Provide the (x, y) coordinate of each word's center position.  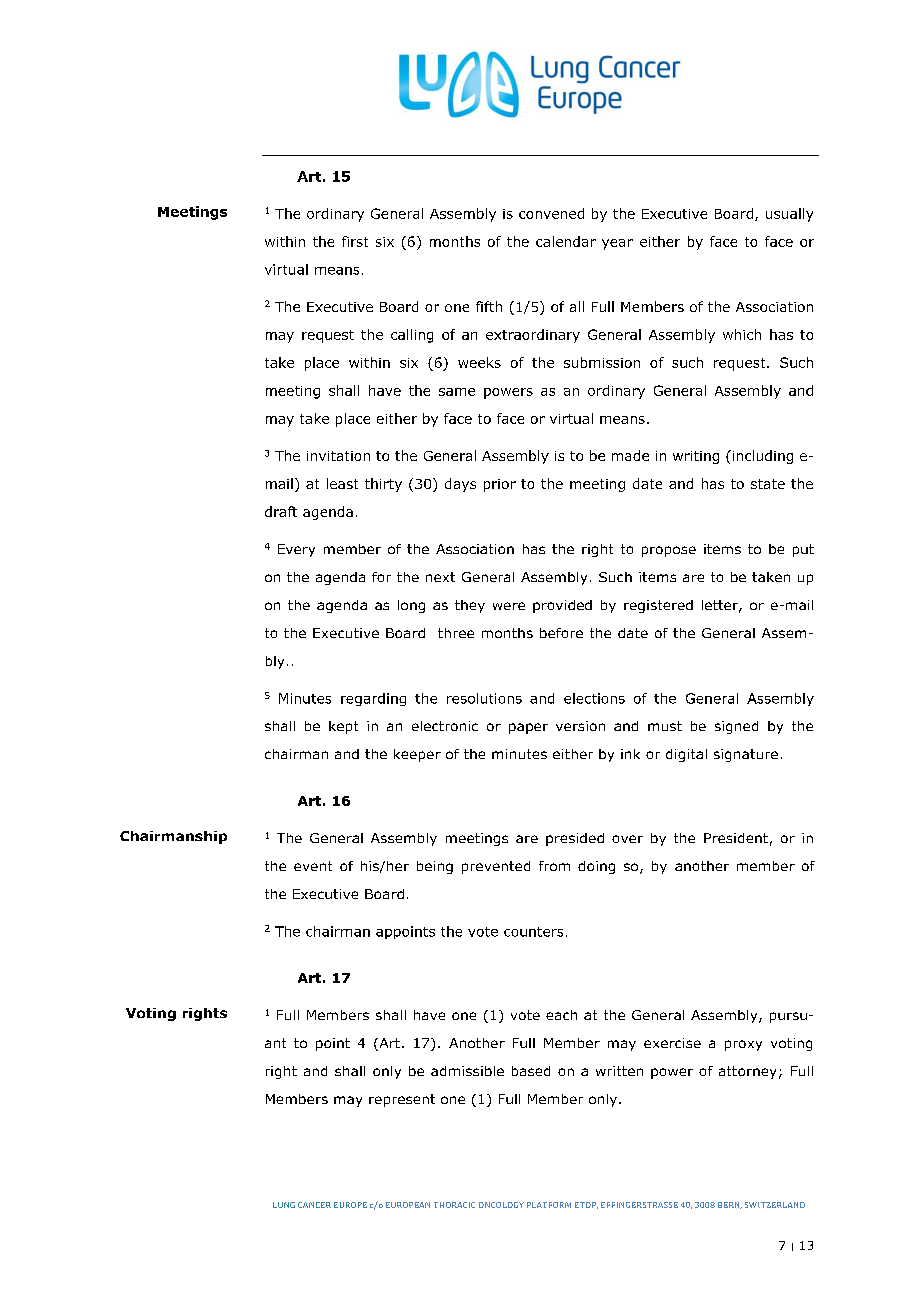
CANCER (314, 1205)
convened (551, 213)
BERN (730, 1205)
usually (789, 215)
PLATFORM (549, 1205)
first (355, 241)
